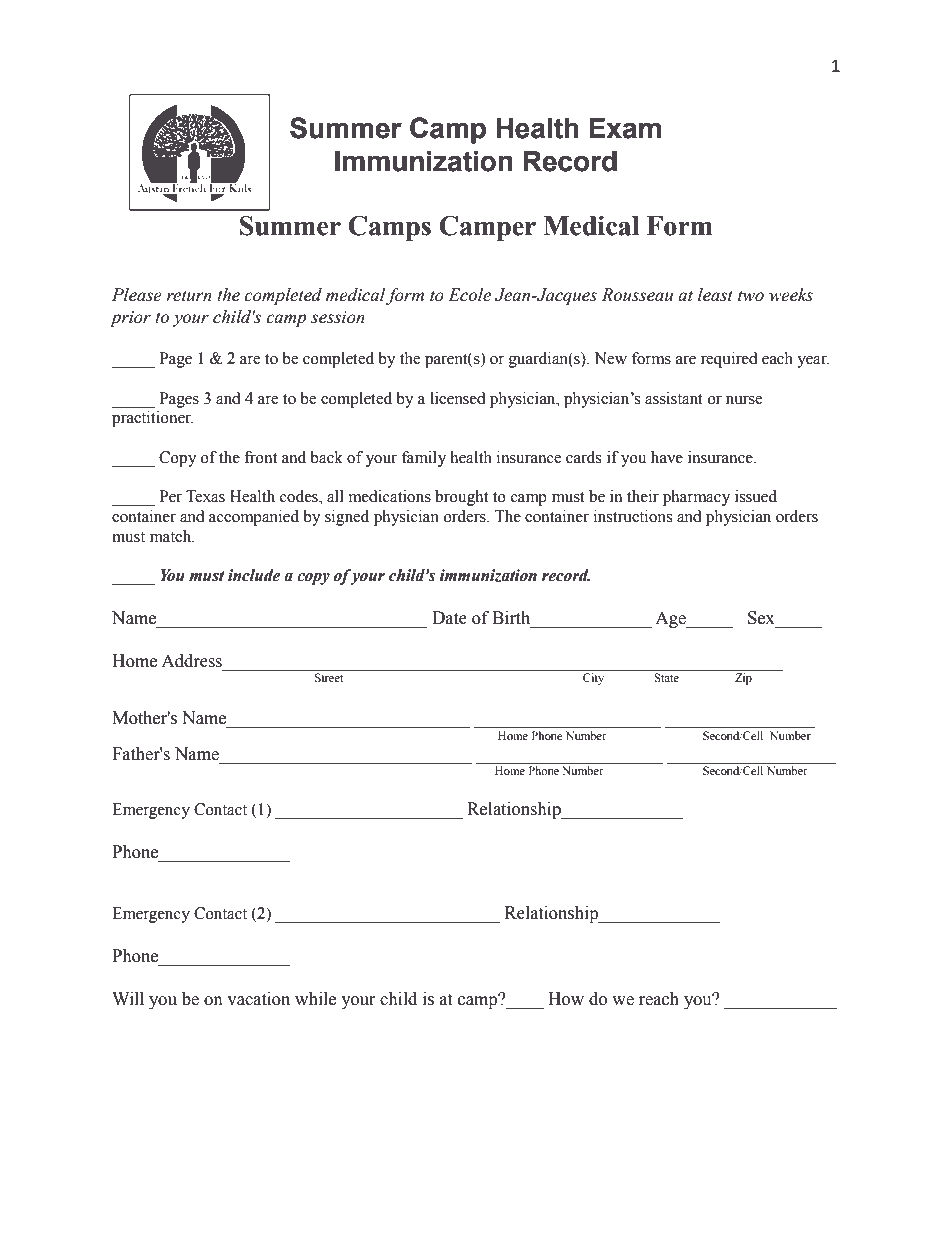 The image size is (952, 1233). What do you see at coordinates (625, 128) in the page?
I see `Exam` at bounding box center [625, 128].
